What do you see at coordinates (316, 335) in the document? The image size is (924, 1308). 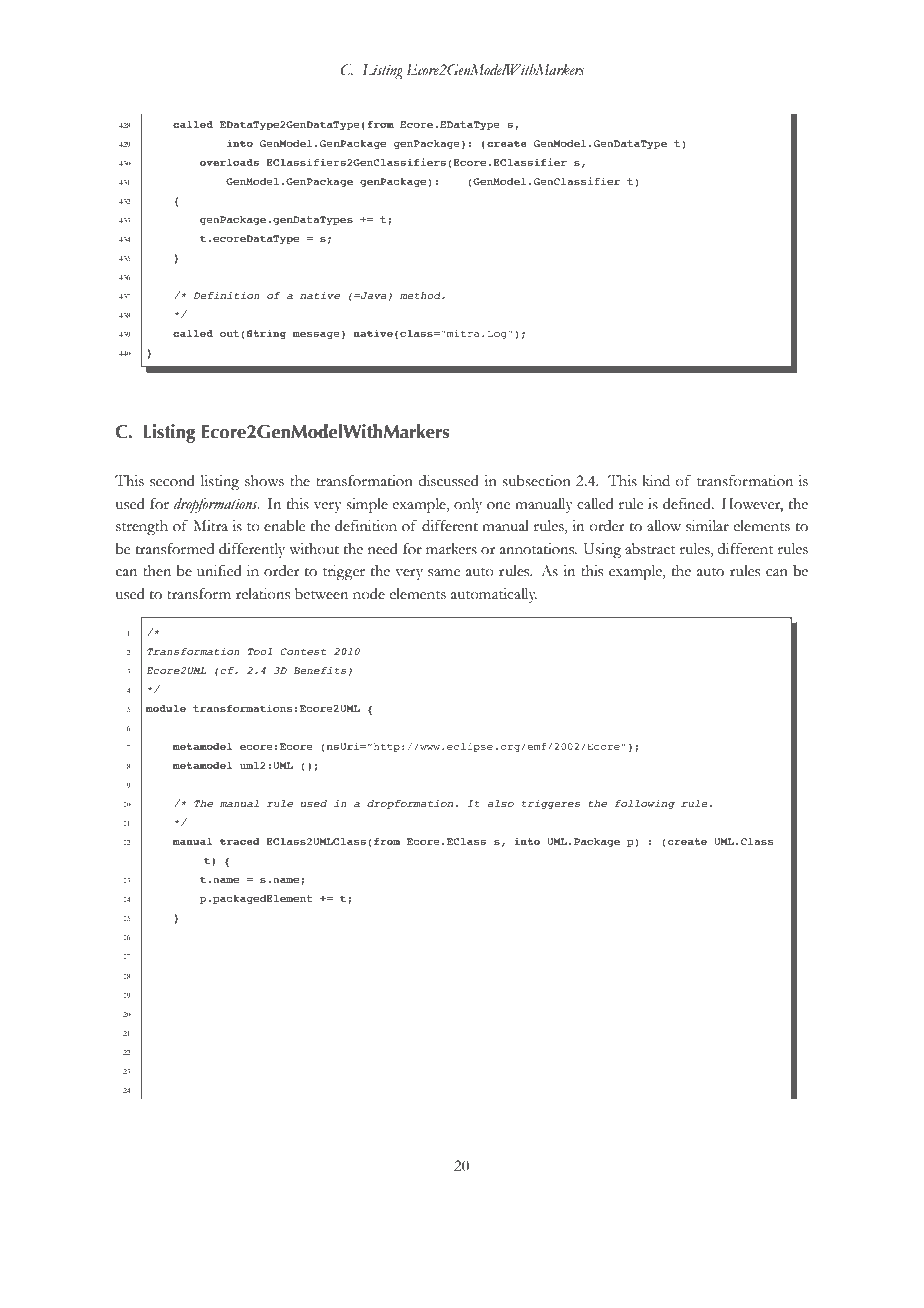 I see `message` at bounding box center [316, 335].
